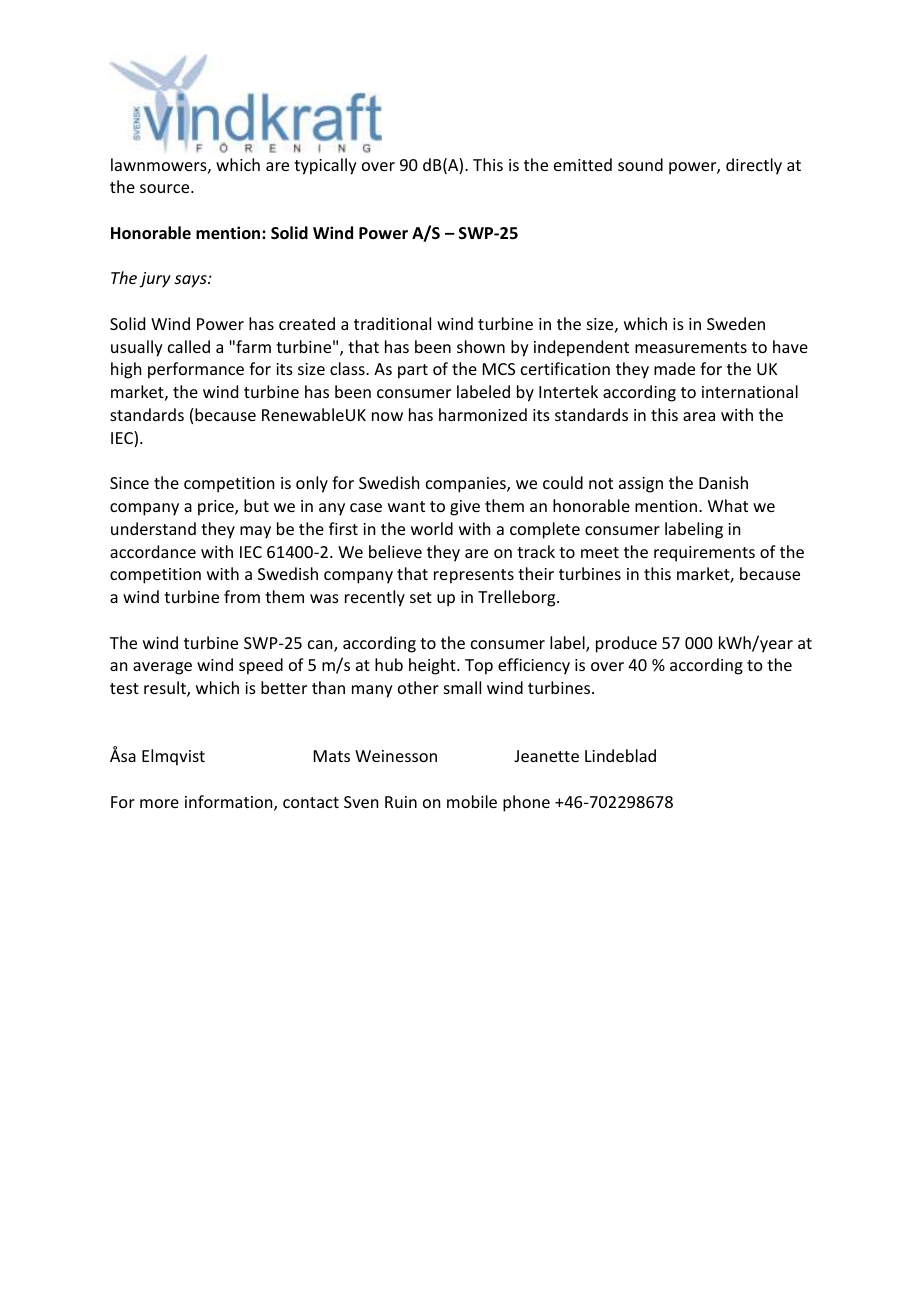  I want to click on Jeanette, so click(546, 756).
